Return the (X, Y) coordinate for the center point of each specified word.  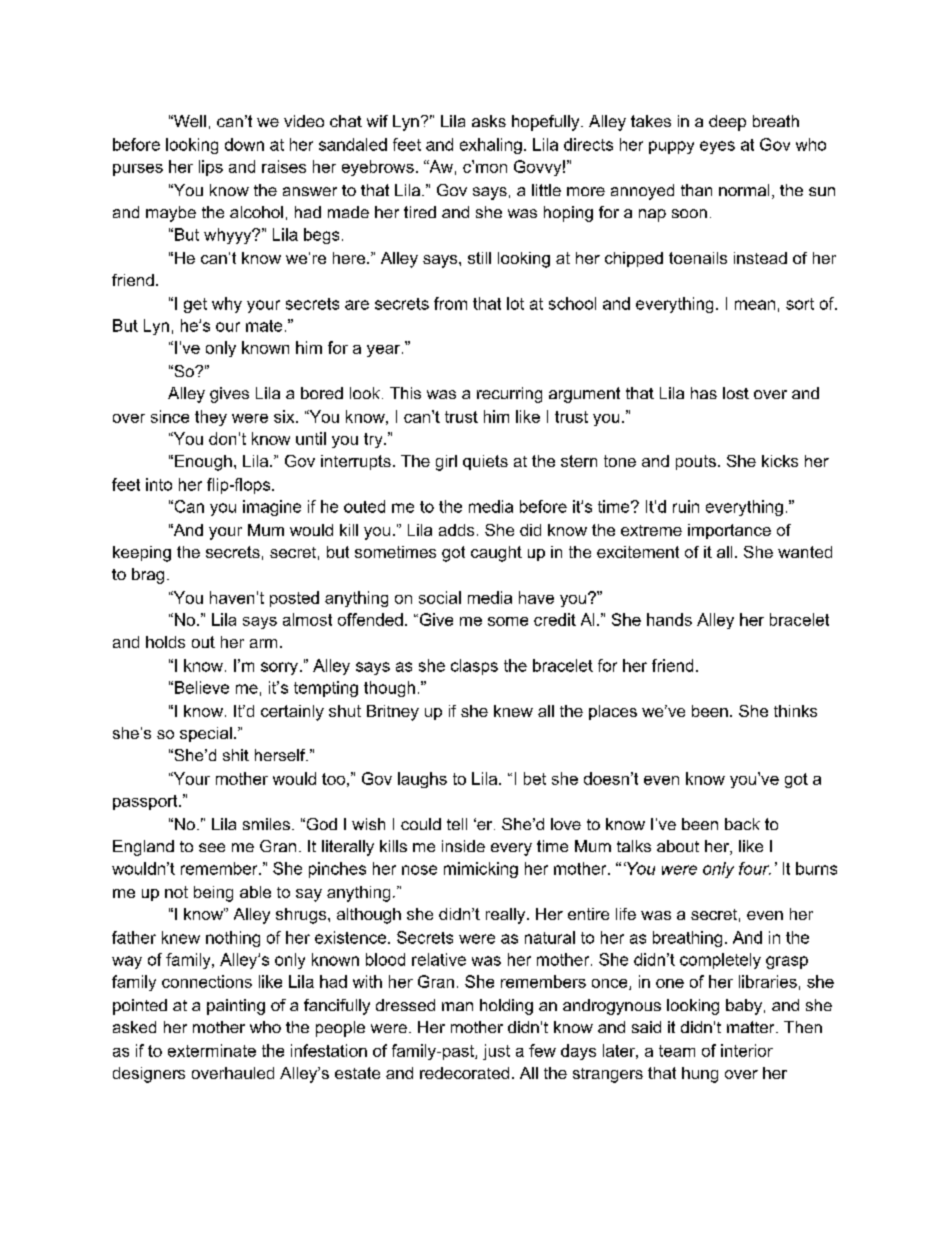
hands (669, 619)
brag (148, 576)
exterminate (212, 1050)
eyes (717, 147)
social (440, 597)
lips (211, 168)
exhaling (491, 146)
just (496, 1052)
